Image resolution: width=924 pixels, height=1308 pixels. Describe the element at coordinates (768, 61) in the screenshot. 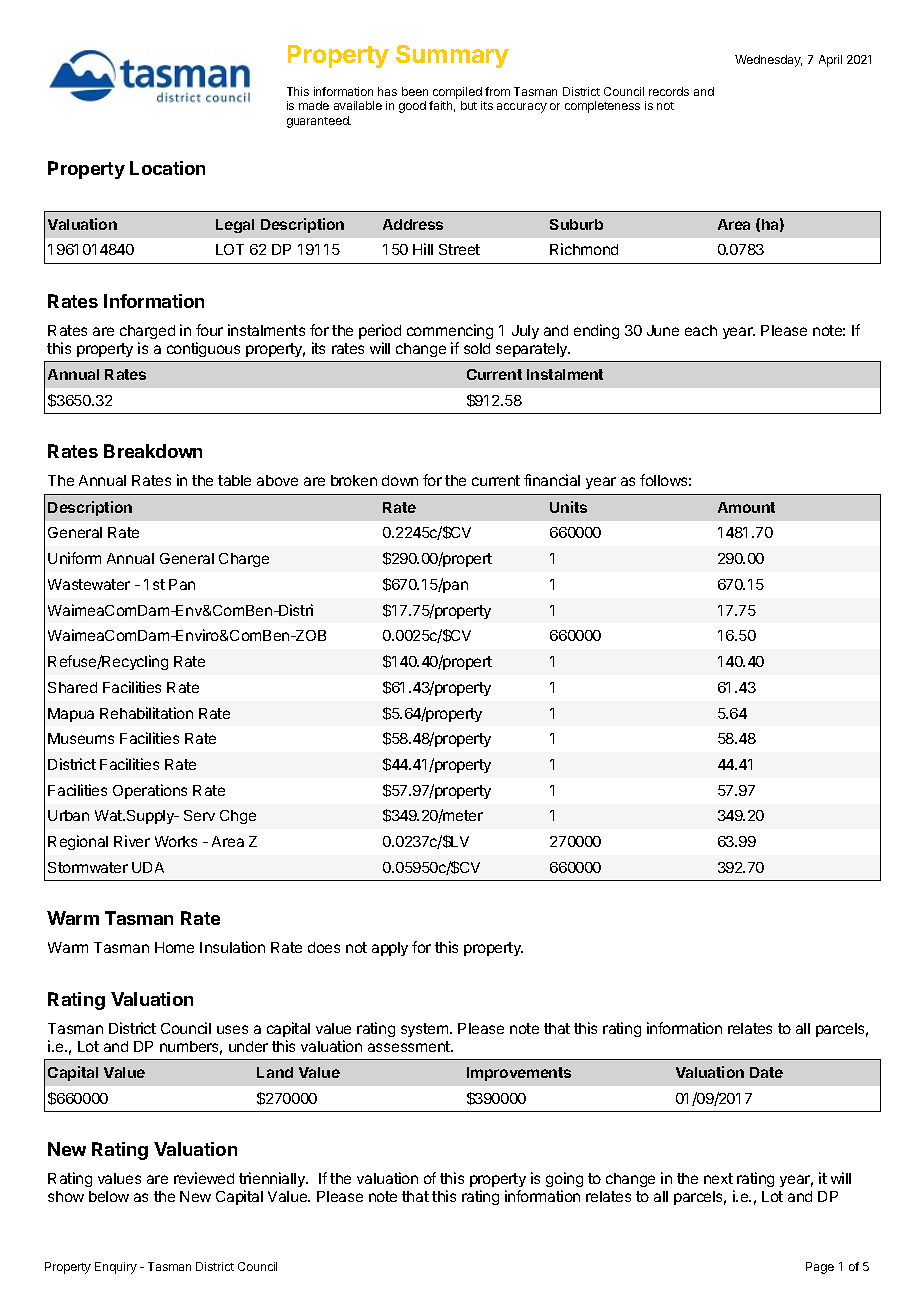

I see `Wednesday` at that location.
